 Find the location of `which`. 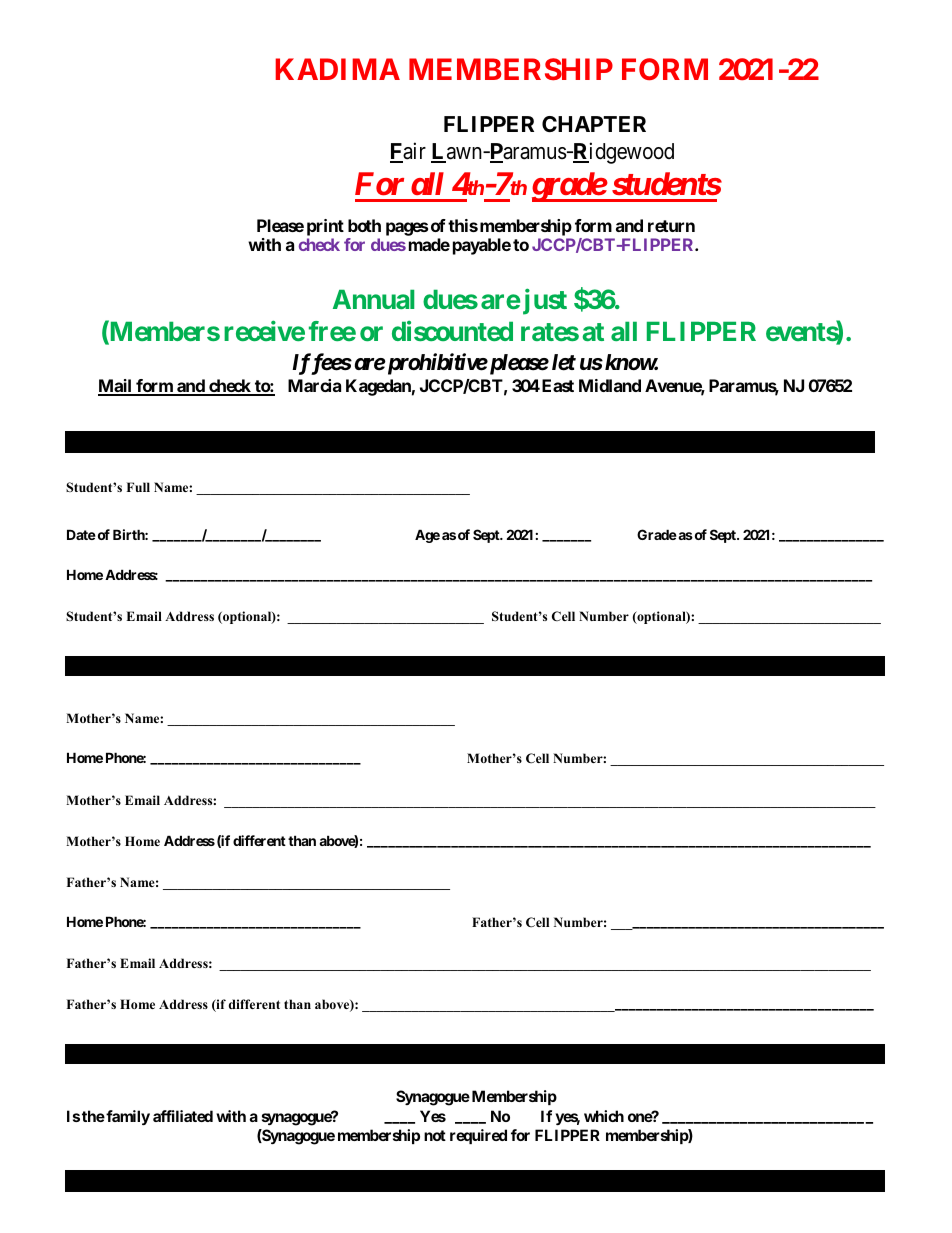

which is located at coordinates (604, 1116).
